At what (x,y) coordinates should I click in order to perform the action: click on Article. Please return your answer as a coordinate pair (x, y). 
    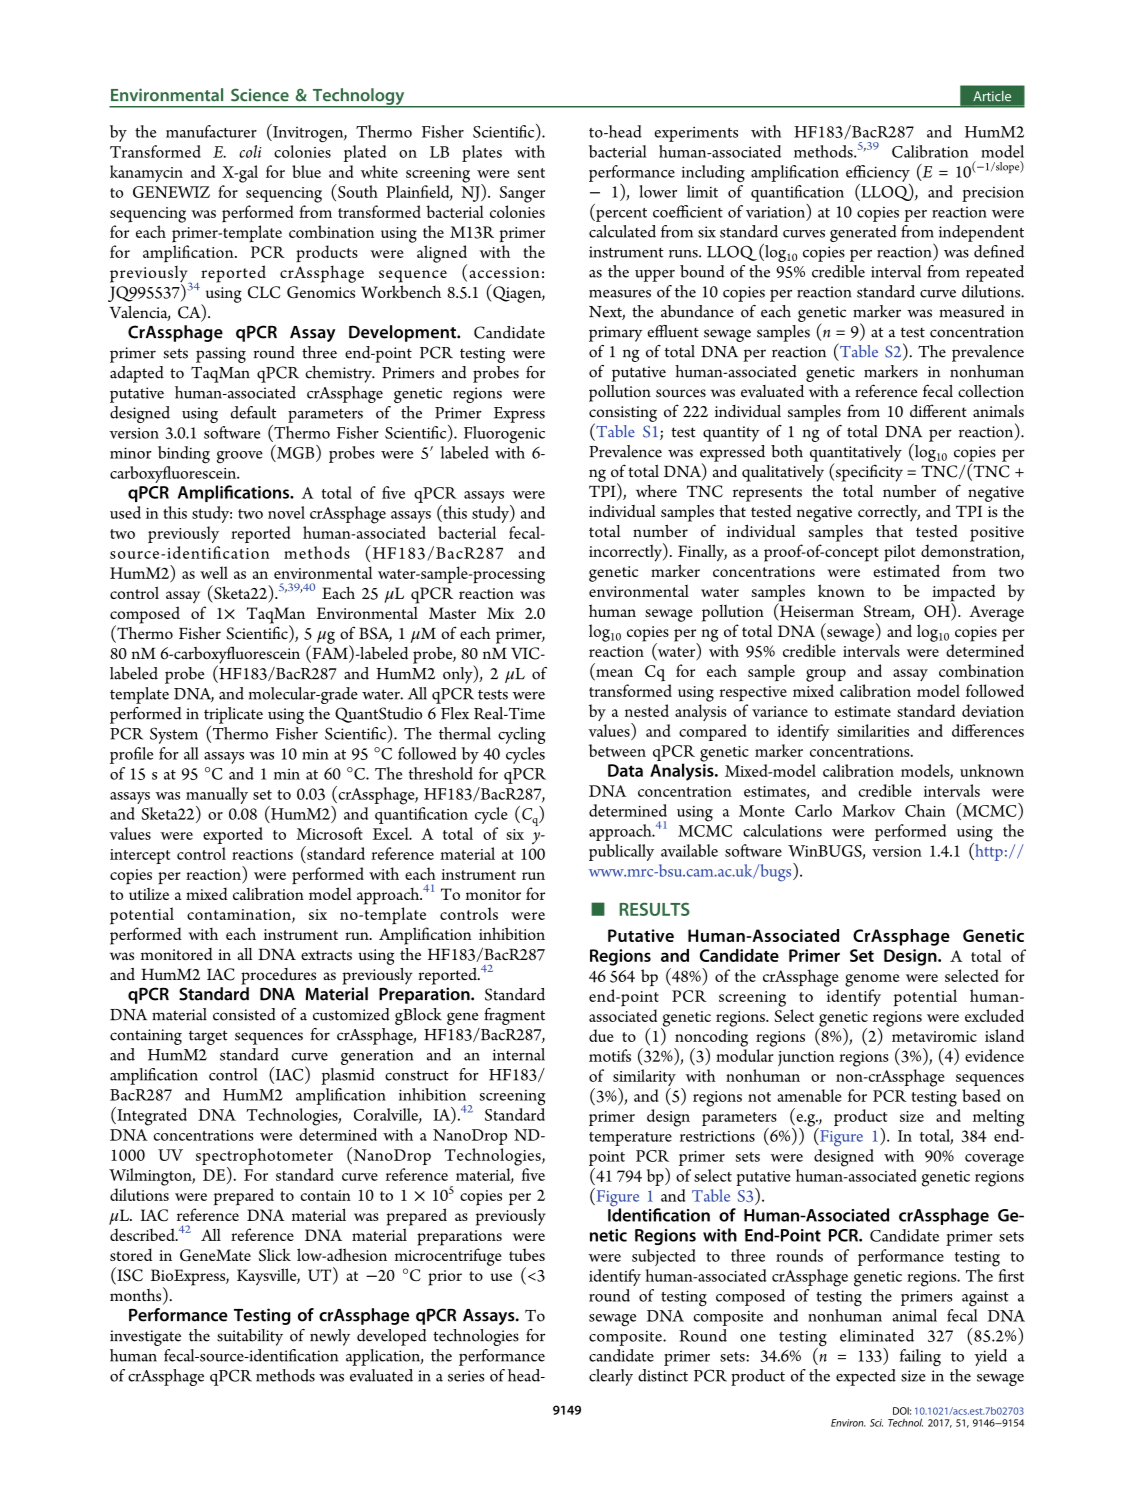
    Looking at the image, I should click on (992, 96).
